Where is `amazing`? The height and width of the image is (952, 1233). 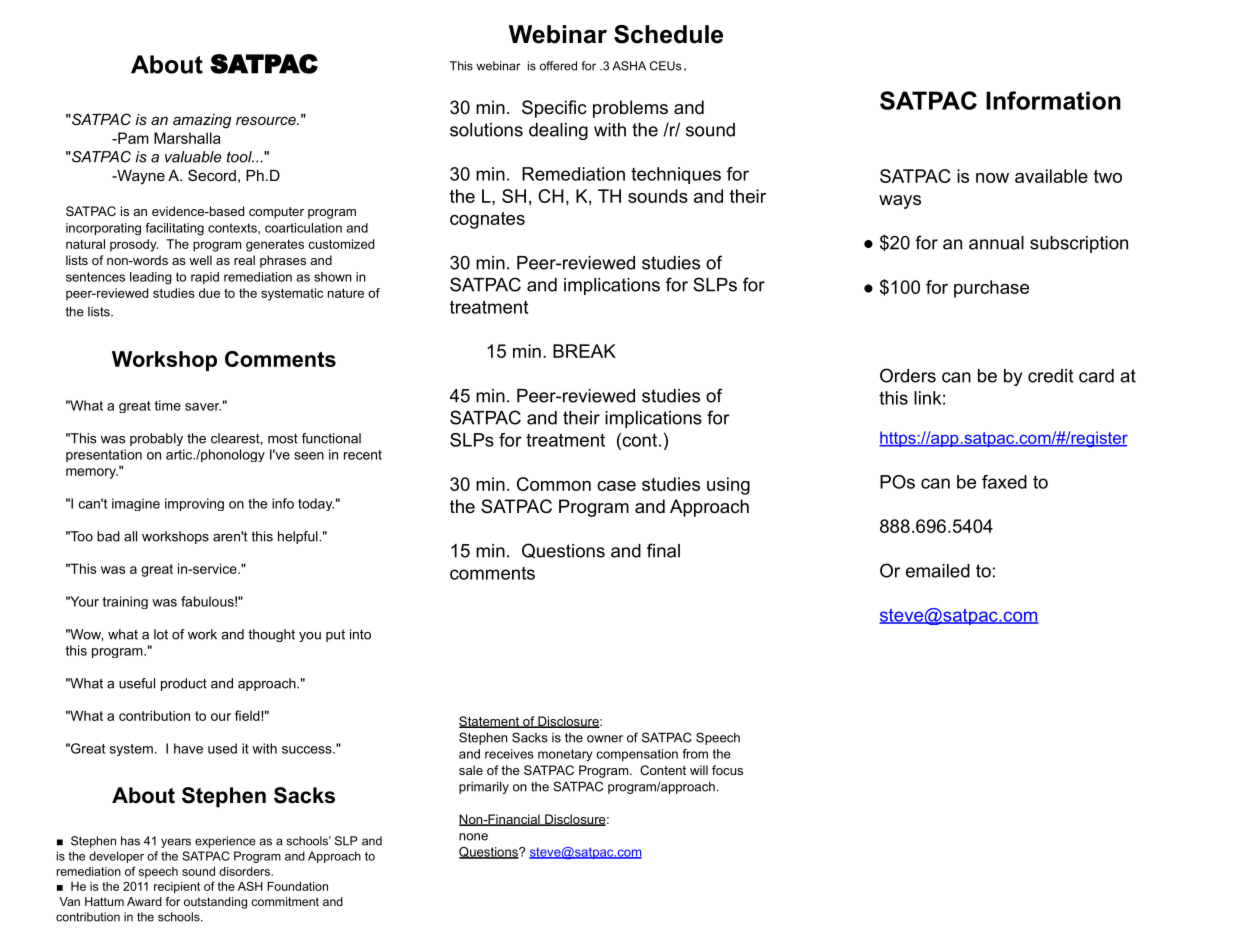 amazing is located at coordinates (202, 121).
